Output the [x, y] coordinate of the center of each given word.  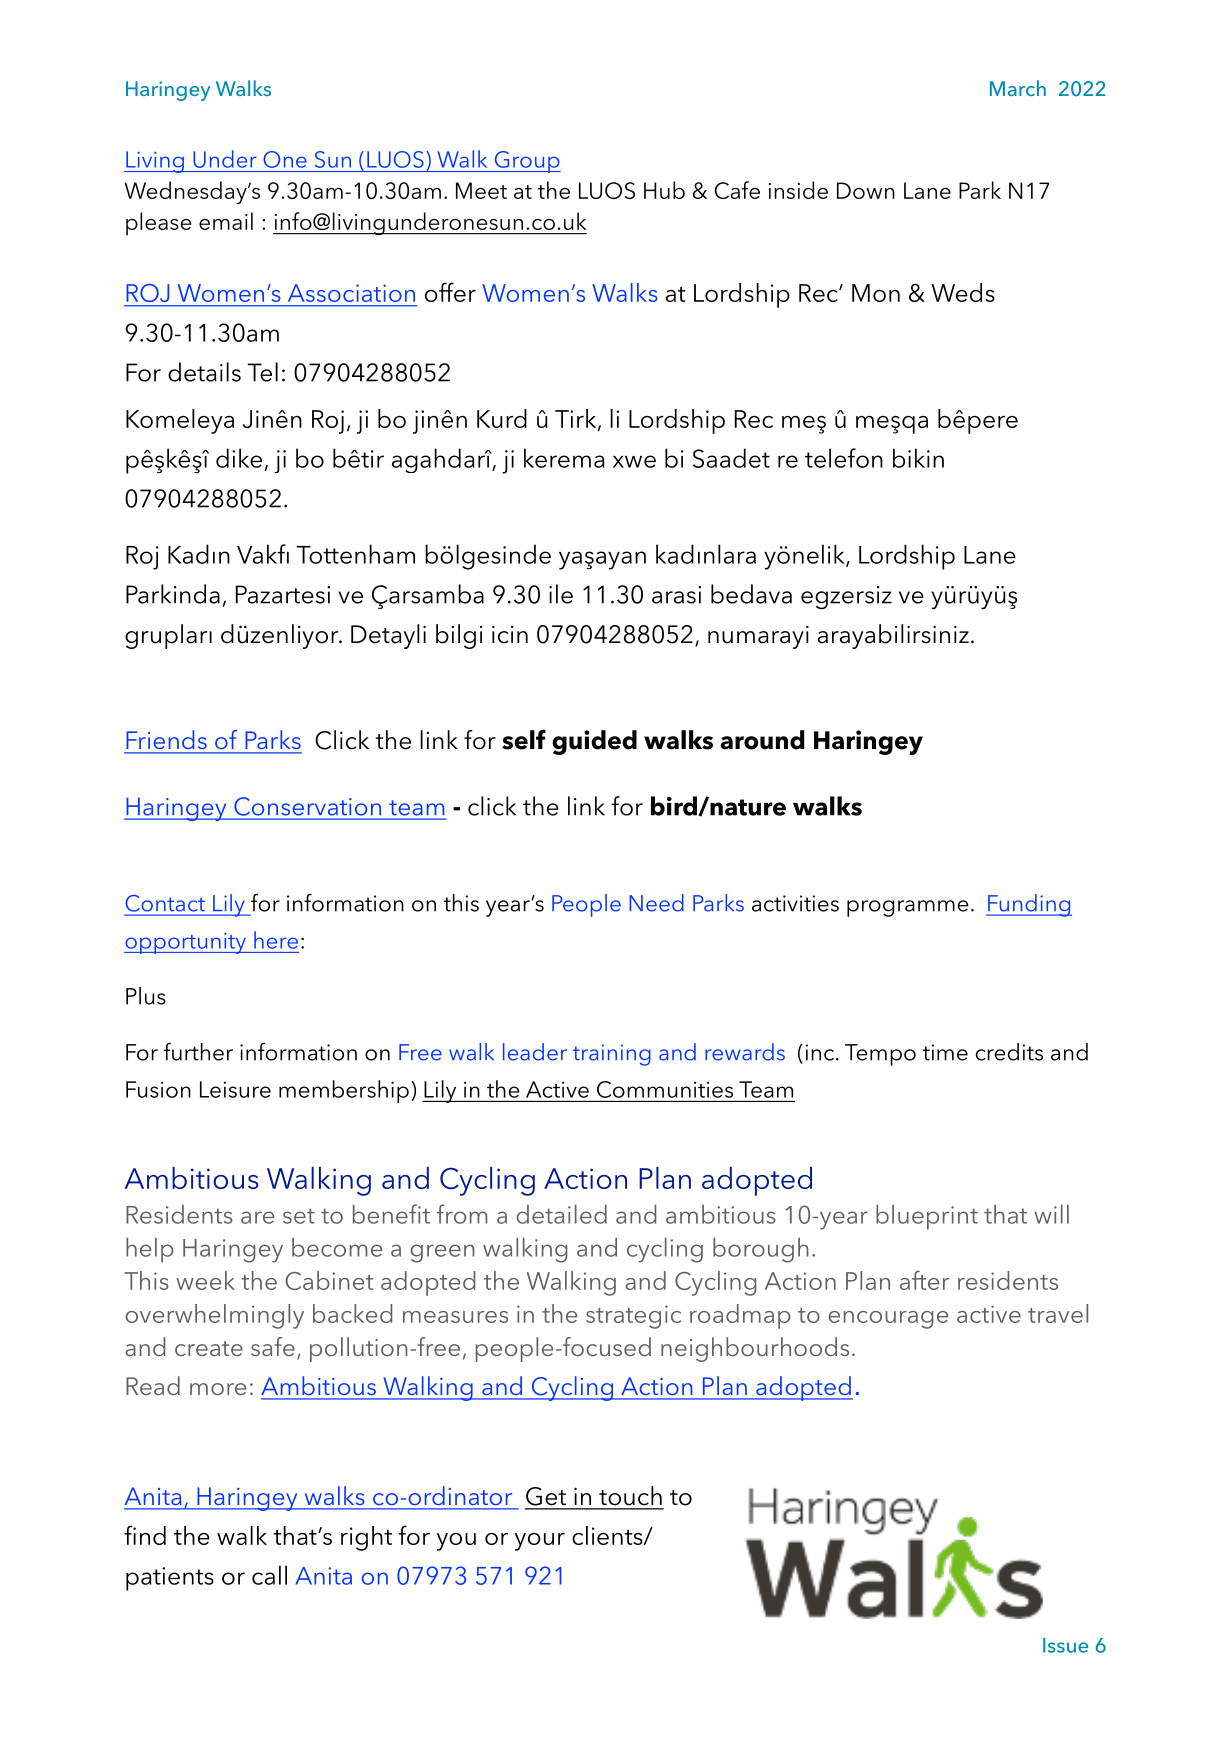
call [269, 1575]
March [1018, 88]
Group [526, 162]
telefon [844, 458]
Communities [665, 1089]
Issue [1065, 1645]
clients [608, 1535]
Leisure [235, 1089]
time [945, 1052]
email [226, 221]
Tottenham [355, 554]
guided [594, 742]
